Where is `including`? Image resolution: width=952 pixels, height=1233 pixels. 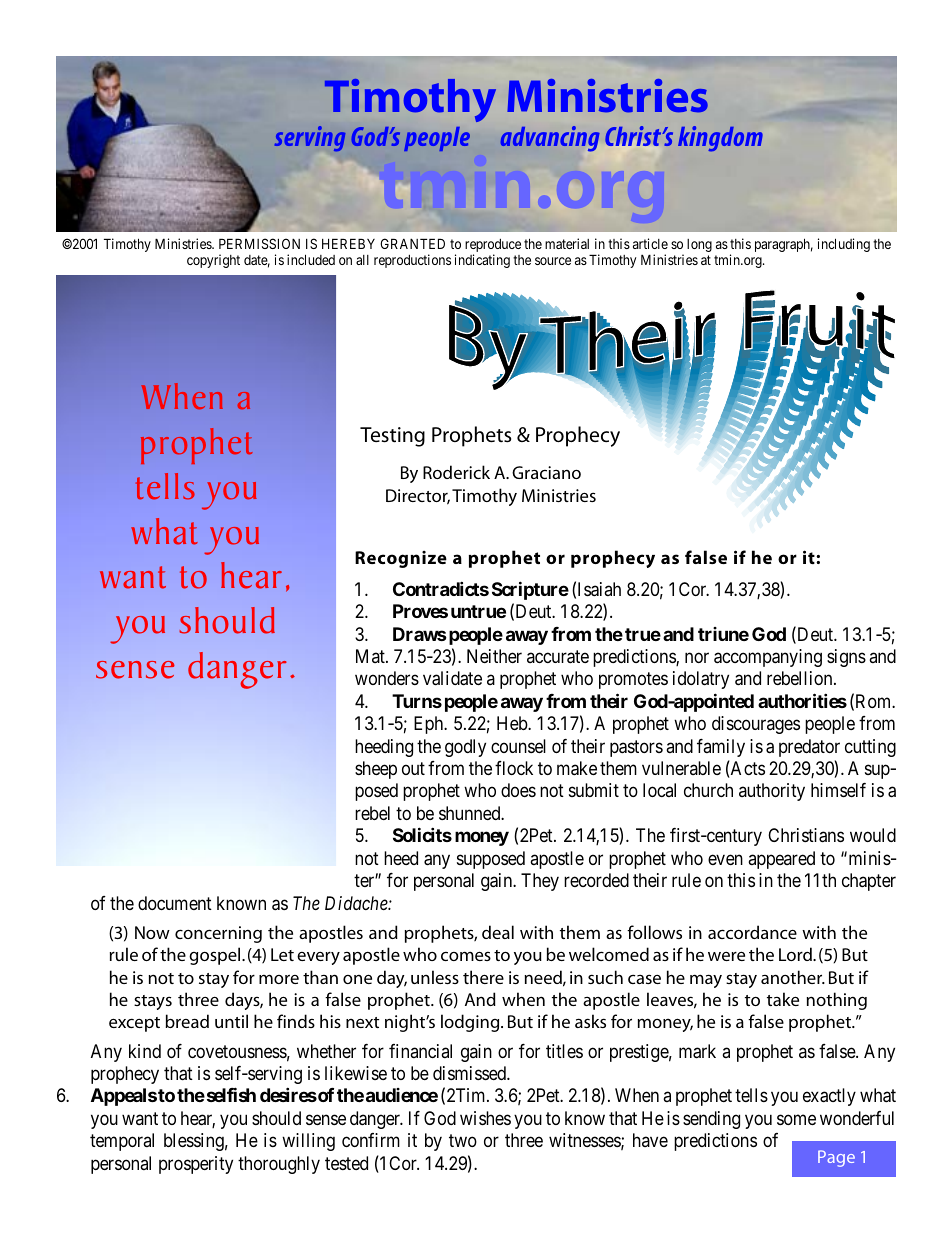
including is located at coordinates (844, 245).
